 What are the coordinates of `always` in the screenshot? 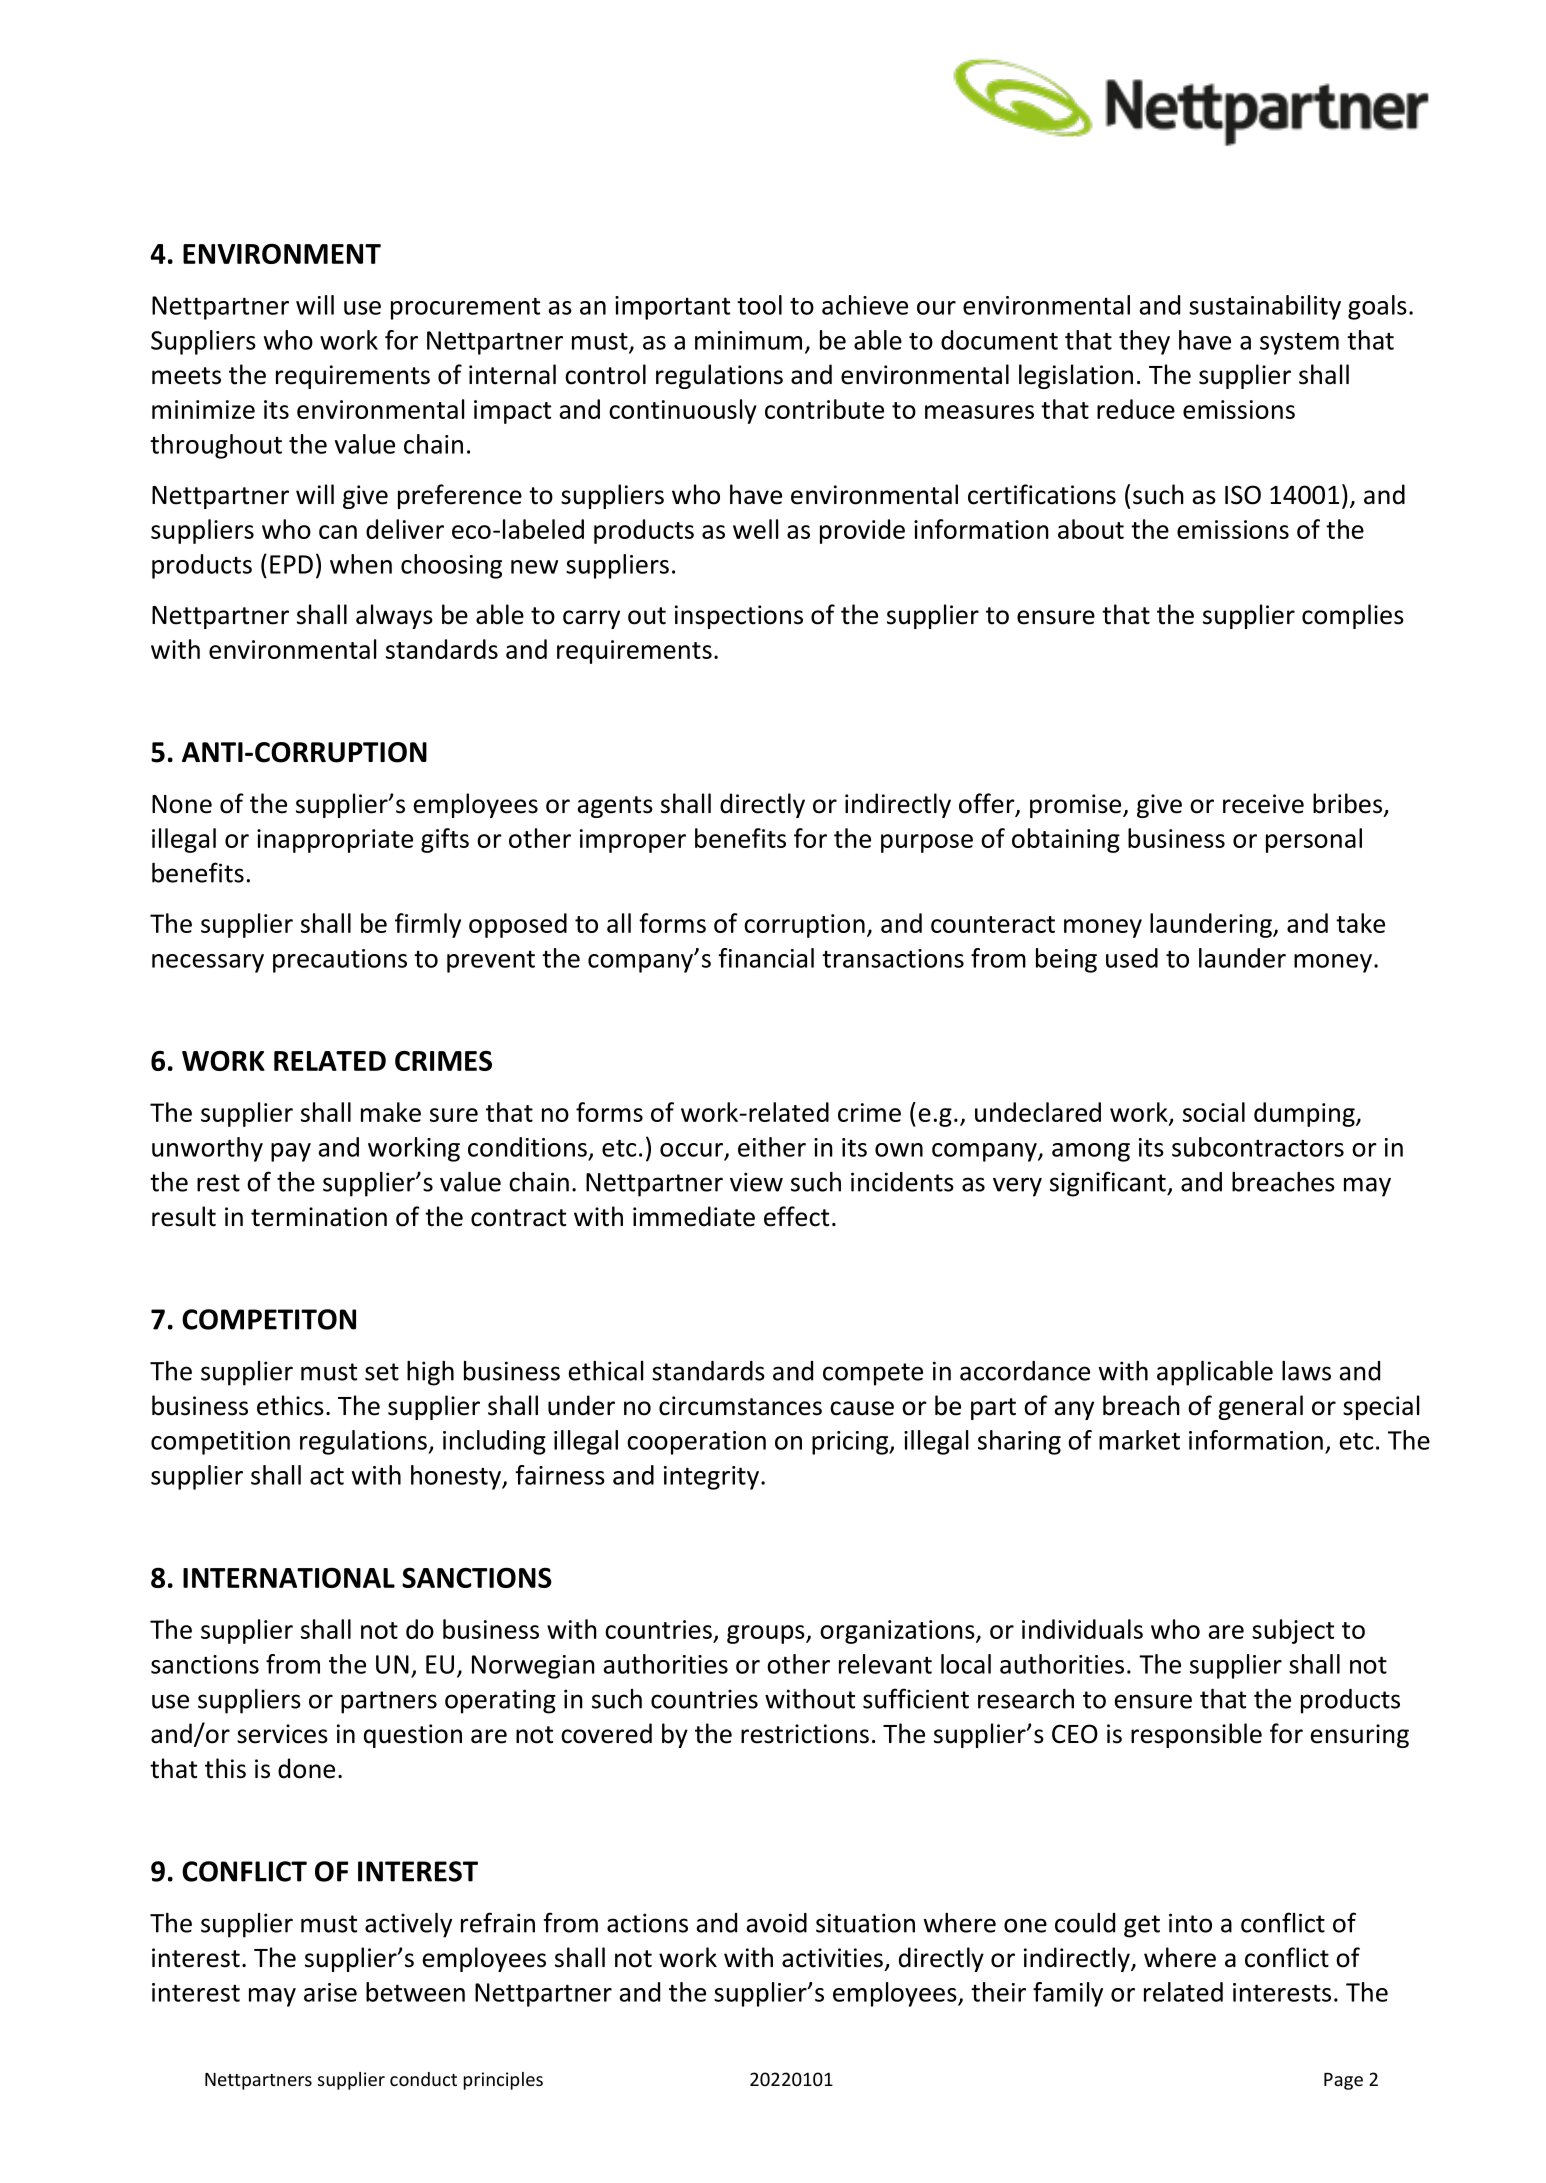 It's located at (394, 616).
